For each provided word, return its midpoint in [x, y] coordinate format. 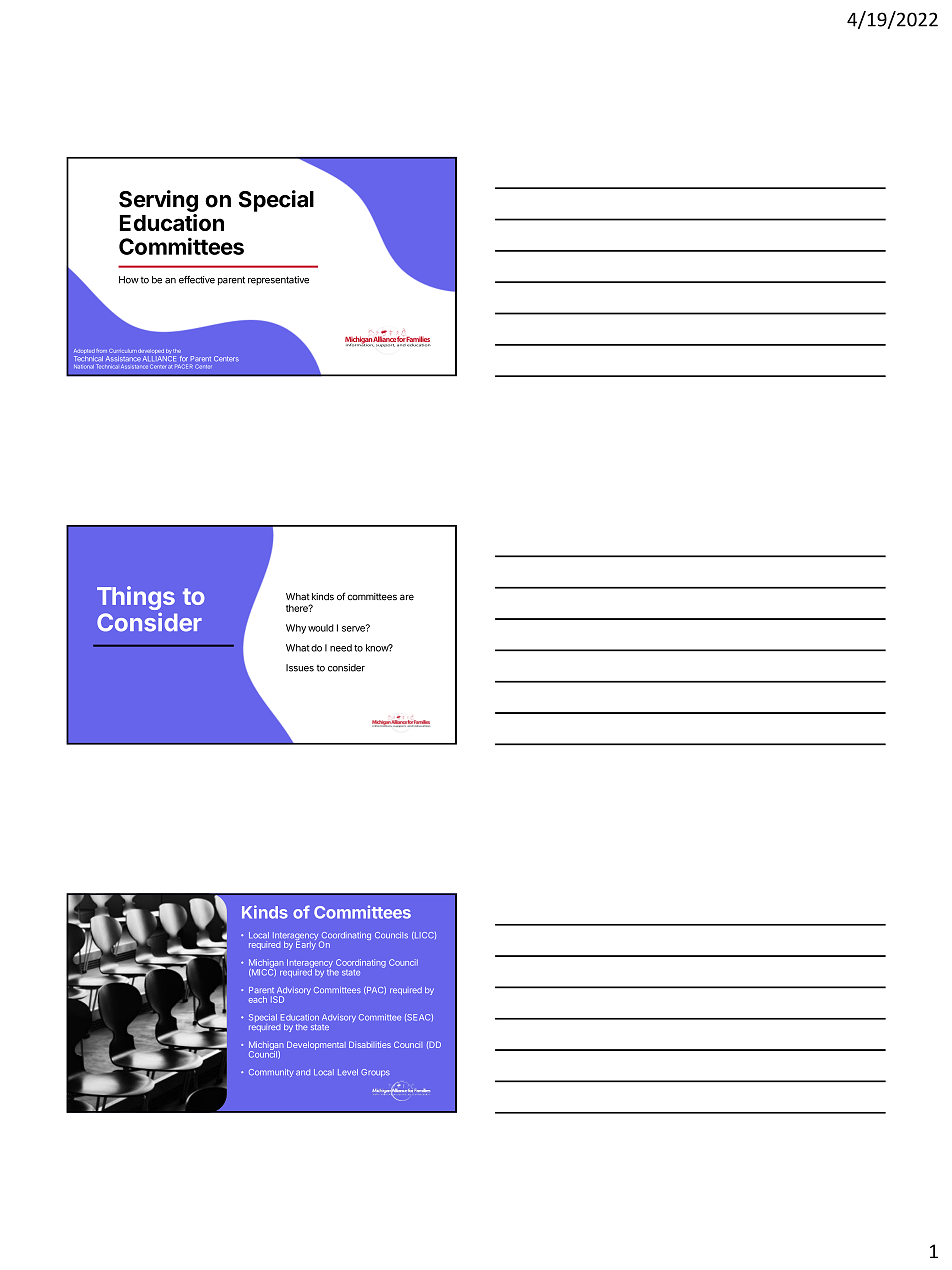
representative [278, 280]
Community [271, 1073]
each [258, 999]
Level [348, 1072]
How [129, 280]
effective [197, 280]
